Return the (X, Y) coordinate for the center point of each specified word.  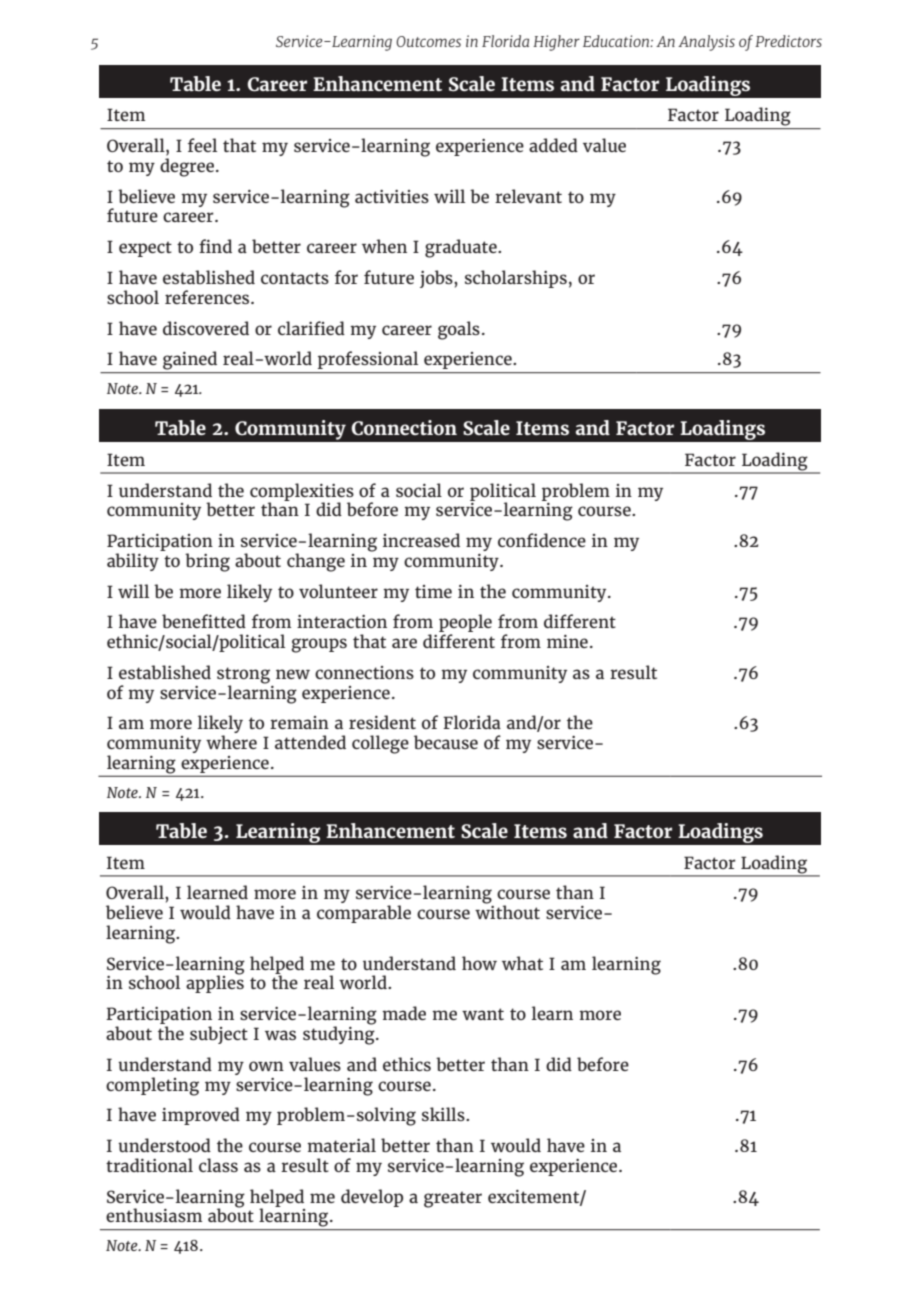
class (218, 1165)
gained (190, 360)
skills (444, 1114)
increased (421, 540)
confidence (542, 540)
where (231, 742)
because (446, 742)
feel (202, 145)
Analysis (706, 43)
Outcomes (428, 41)
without (507, 911)
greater (453, 1199)
